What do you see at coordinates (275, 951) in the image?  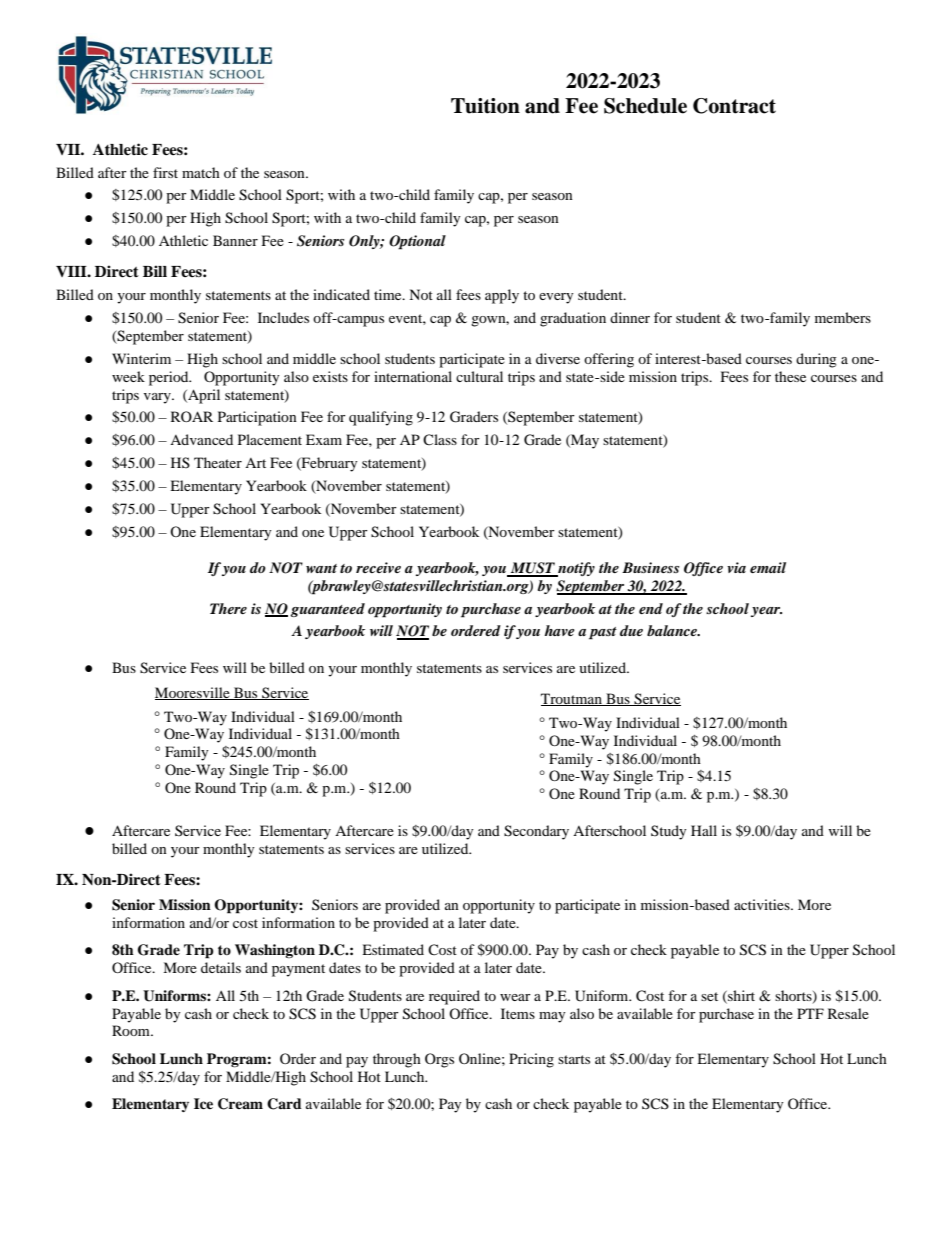 I see `Washington` at bounding box center [275, 951].
